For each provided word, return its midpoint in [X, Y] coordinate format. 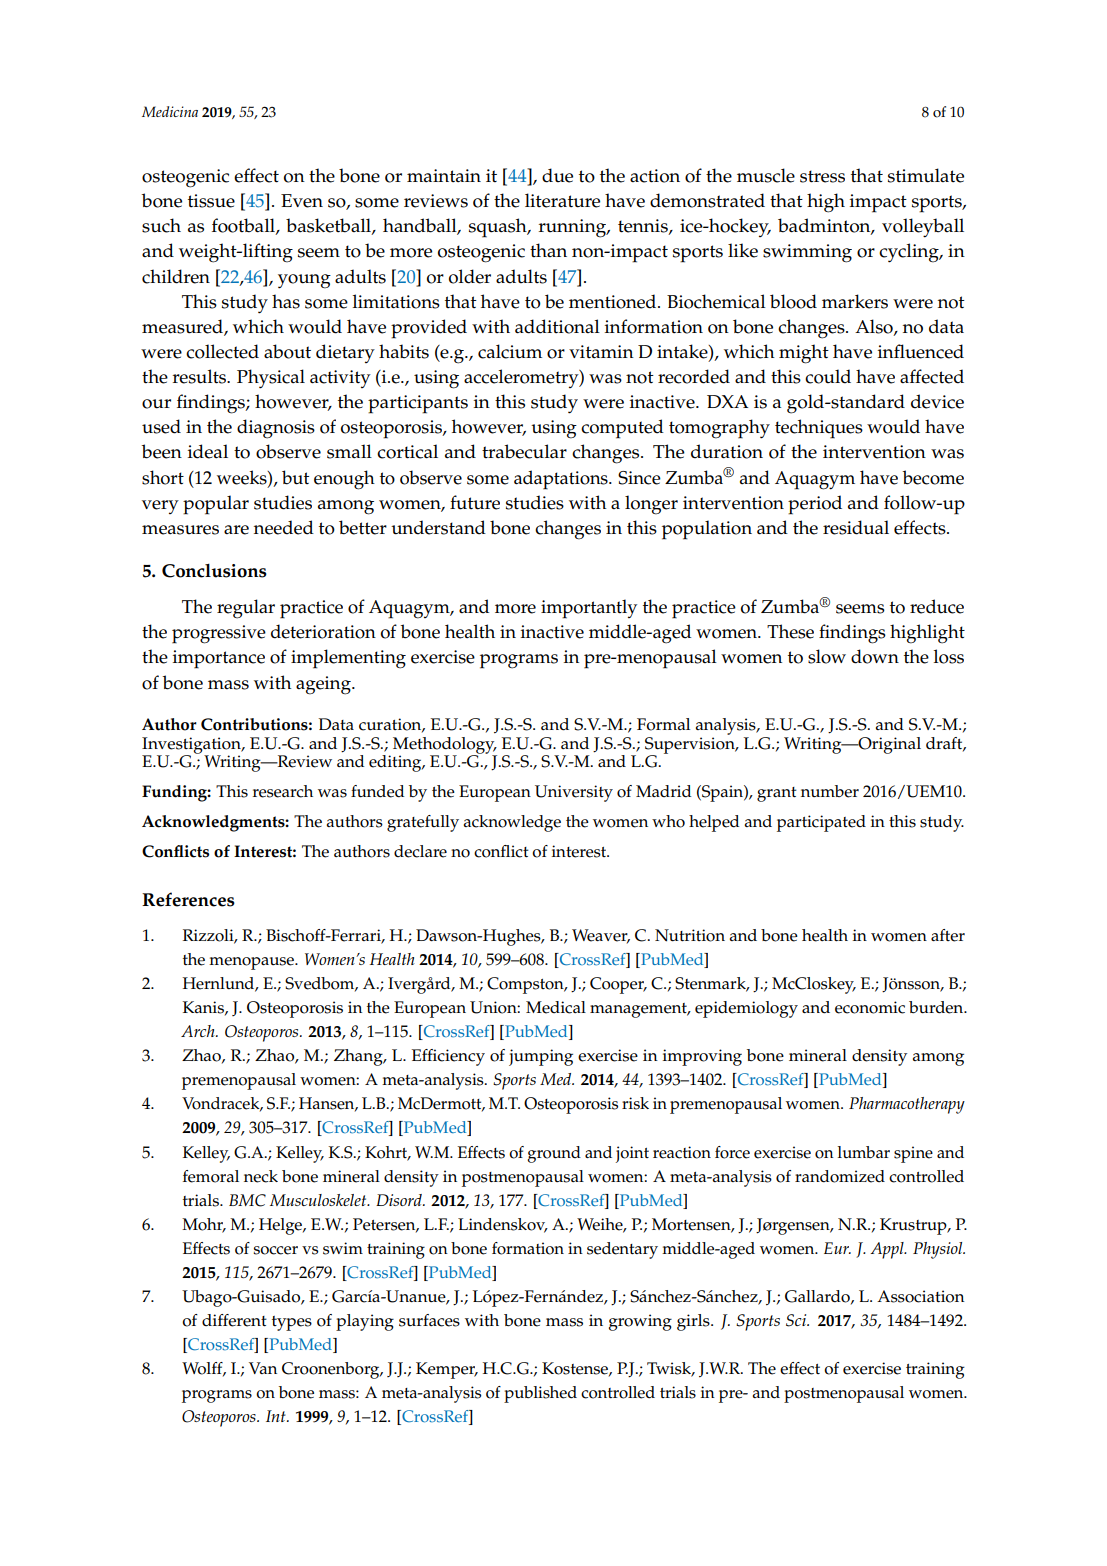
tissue [211, 201]
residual [856, 527]
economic [870, 1007]
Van [263, 1368]
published [540, 1394]
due [557, 175]
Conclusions [214, 571]
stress [822, 176]
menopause [253, 963]
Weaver [601, 936]
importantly [589, 609]
